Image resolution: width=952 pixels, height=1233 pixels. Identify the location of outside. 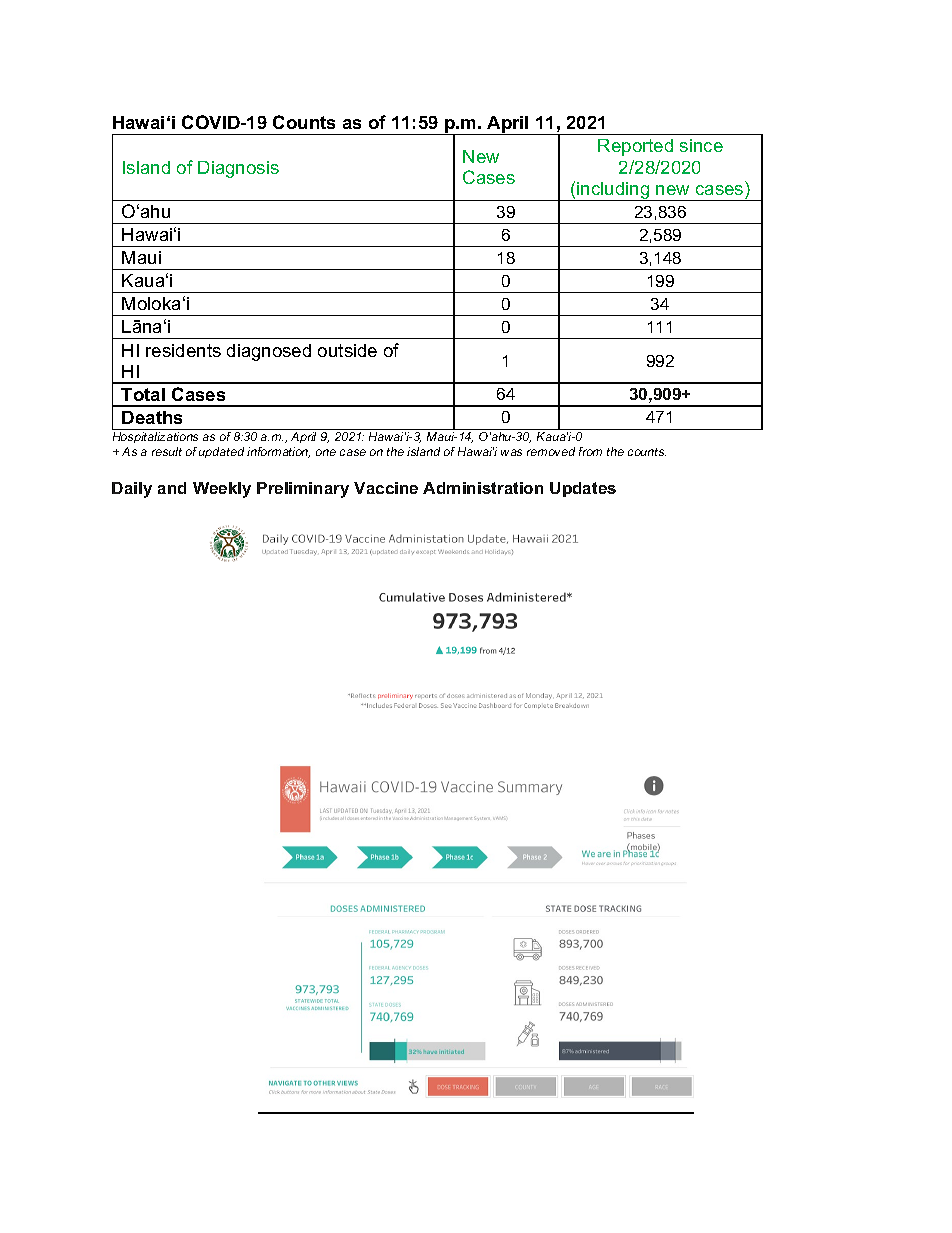
(347, 350).
